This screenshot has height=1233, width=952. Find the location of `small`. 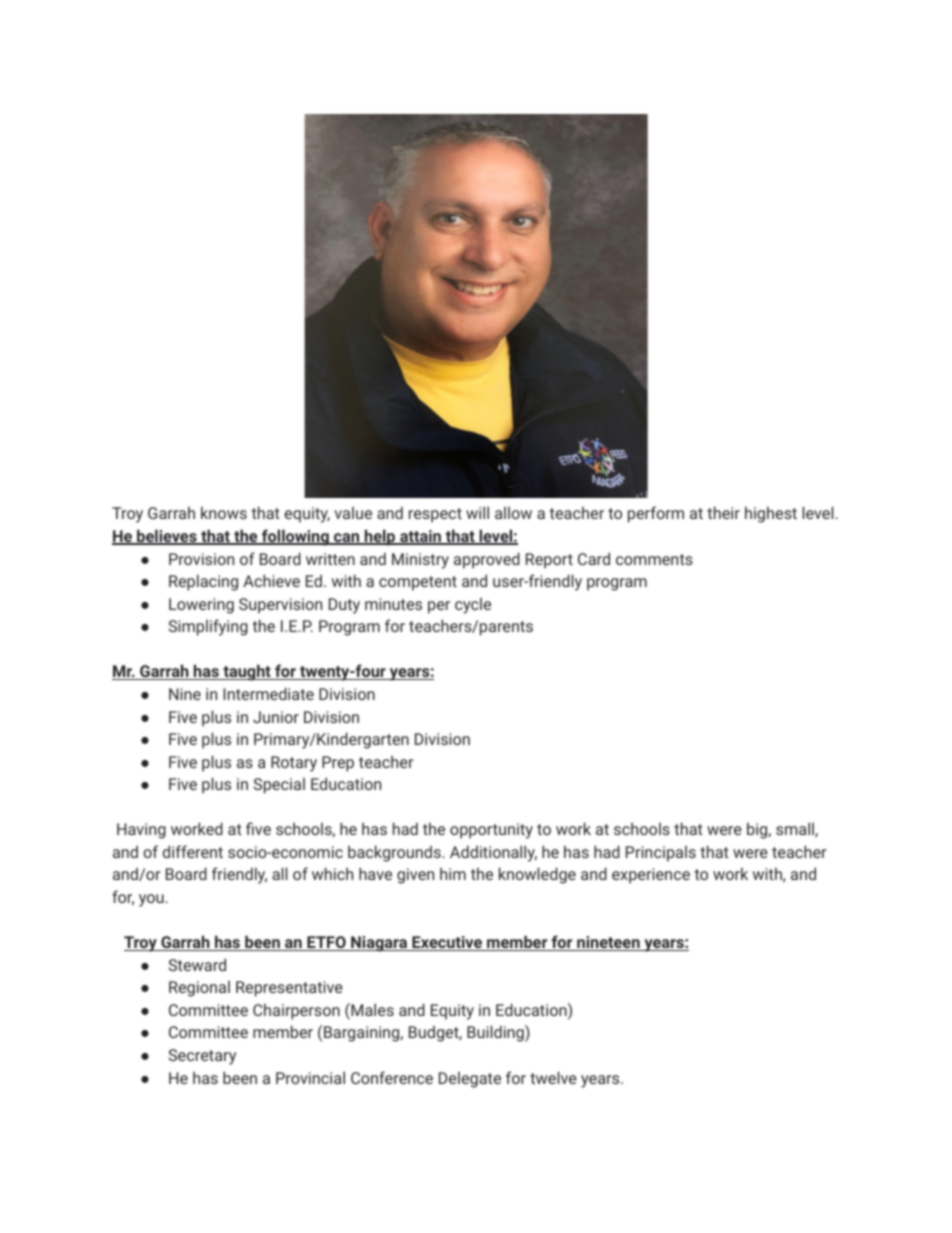

small is located at coordinates (796, 829).
